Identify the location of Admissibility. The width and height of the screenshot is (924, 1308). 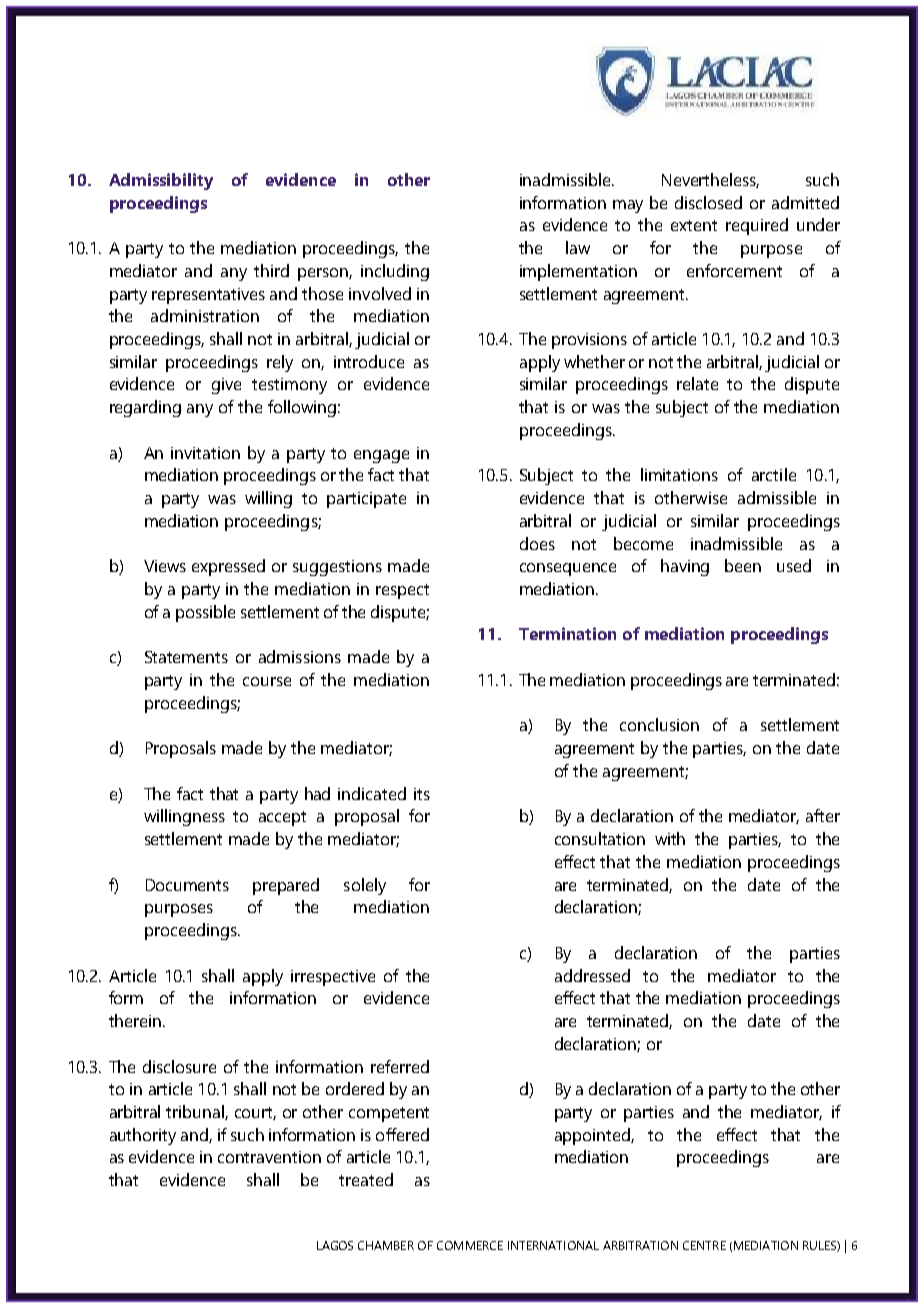
(161, 181).
